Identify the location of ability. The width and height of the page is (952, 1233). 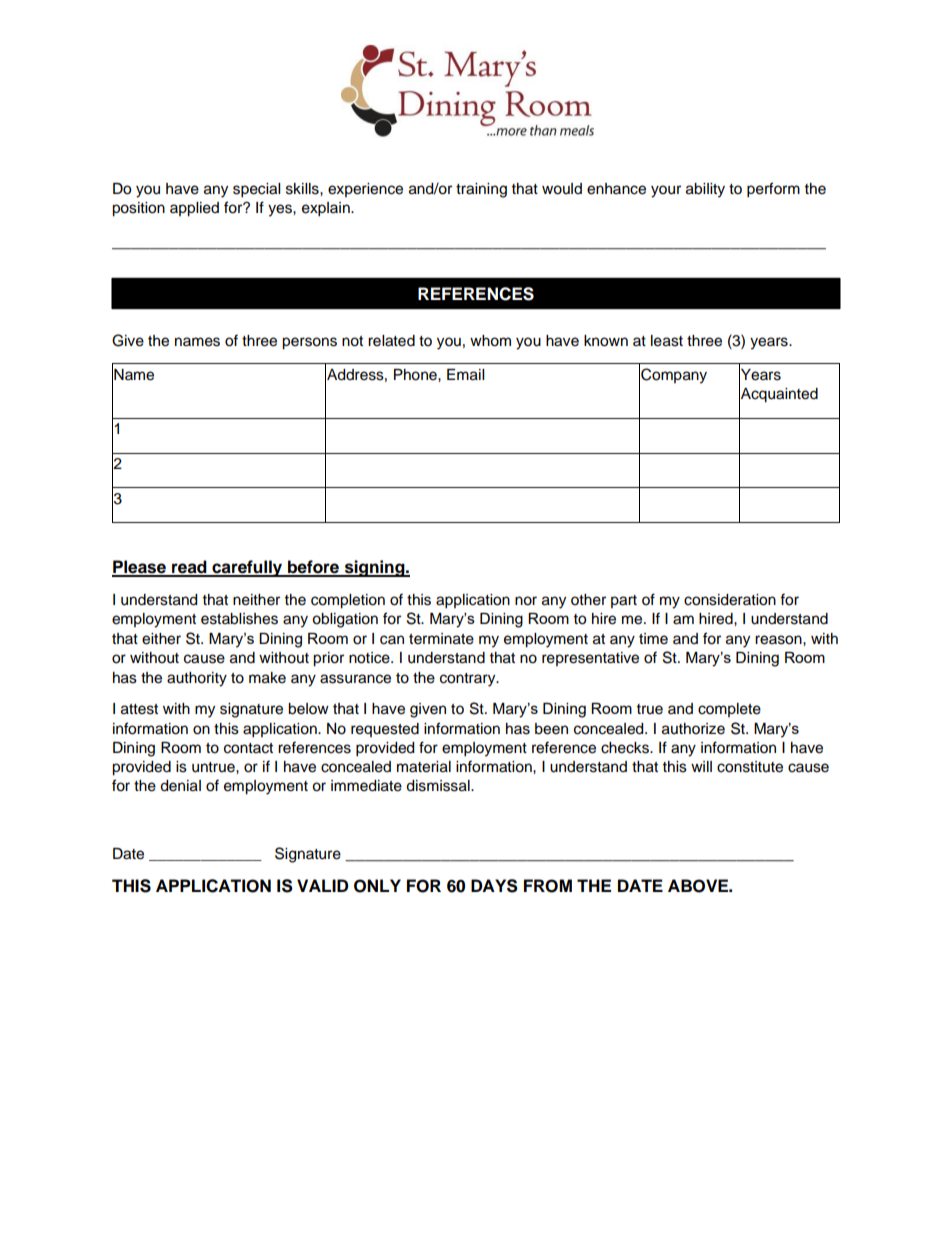
(705, 190).
